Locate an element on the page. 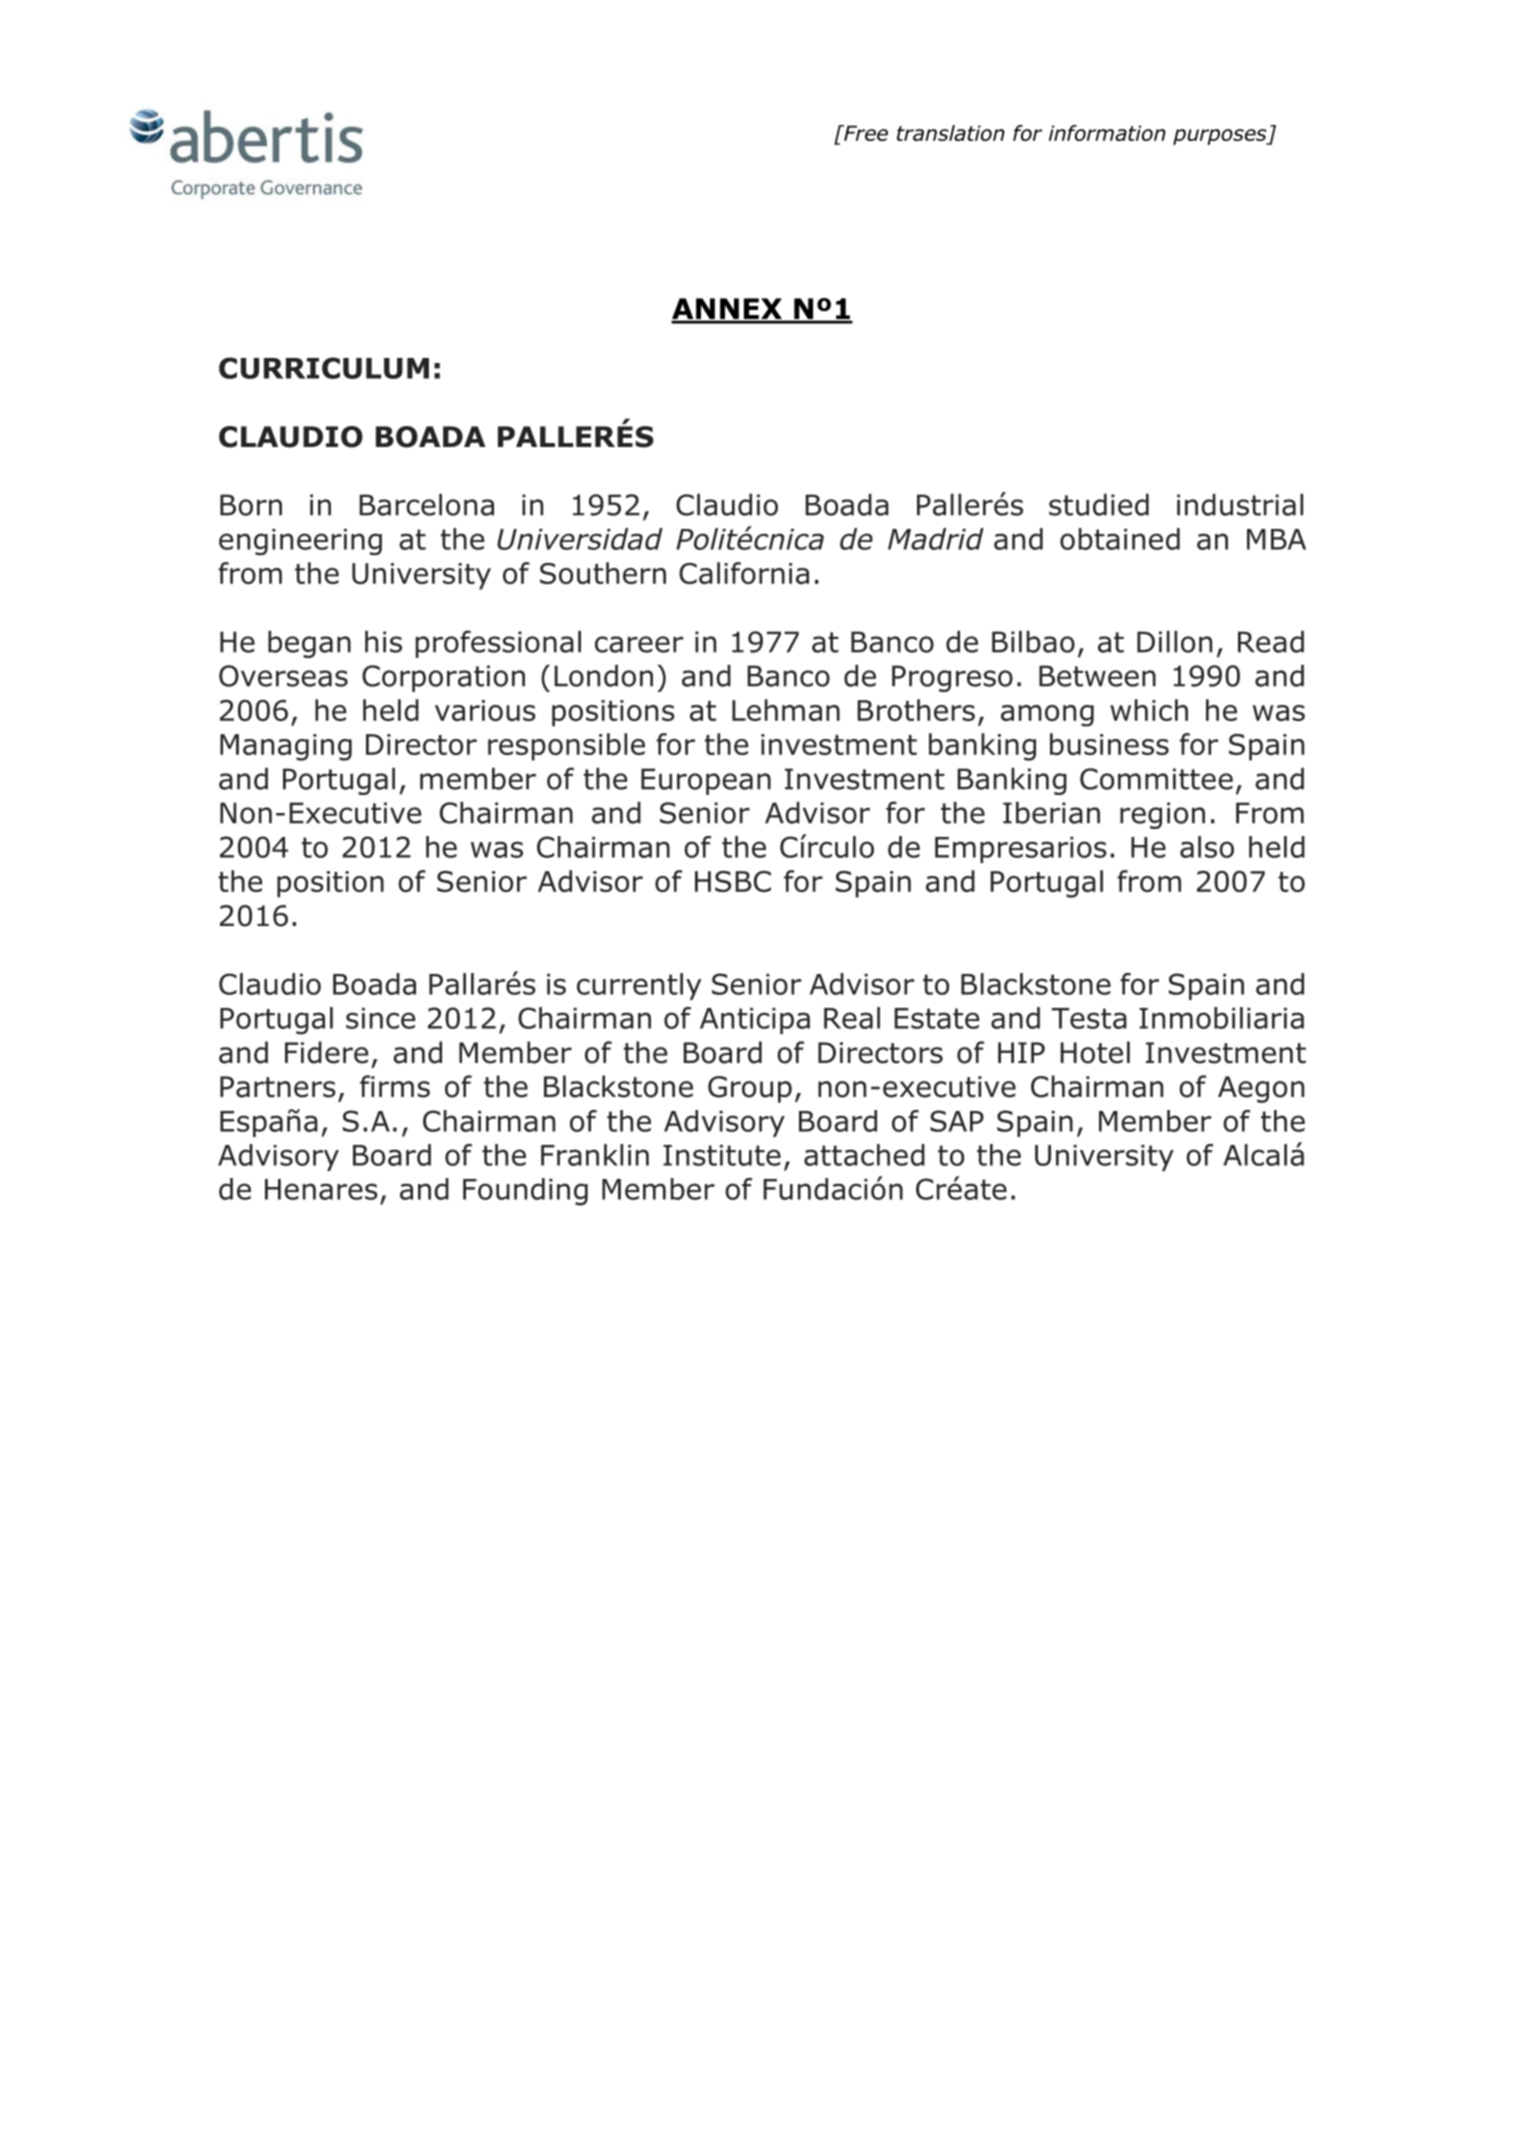 The height and width of the page is (2155, 1524). CURRICULUM is located at coordinates (324, 368).
